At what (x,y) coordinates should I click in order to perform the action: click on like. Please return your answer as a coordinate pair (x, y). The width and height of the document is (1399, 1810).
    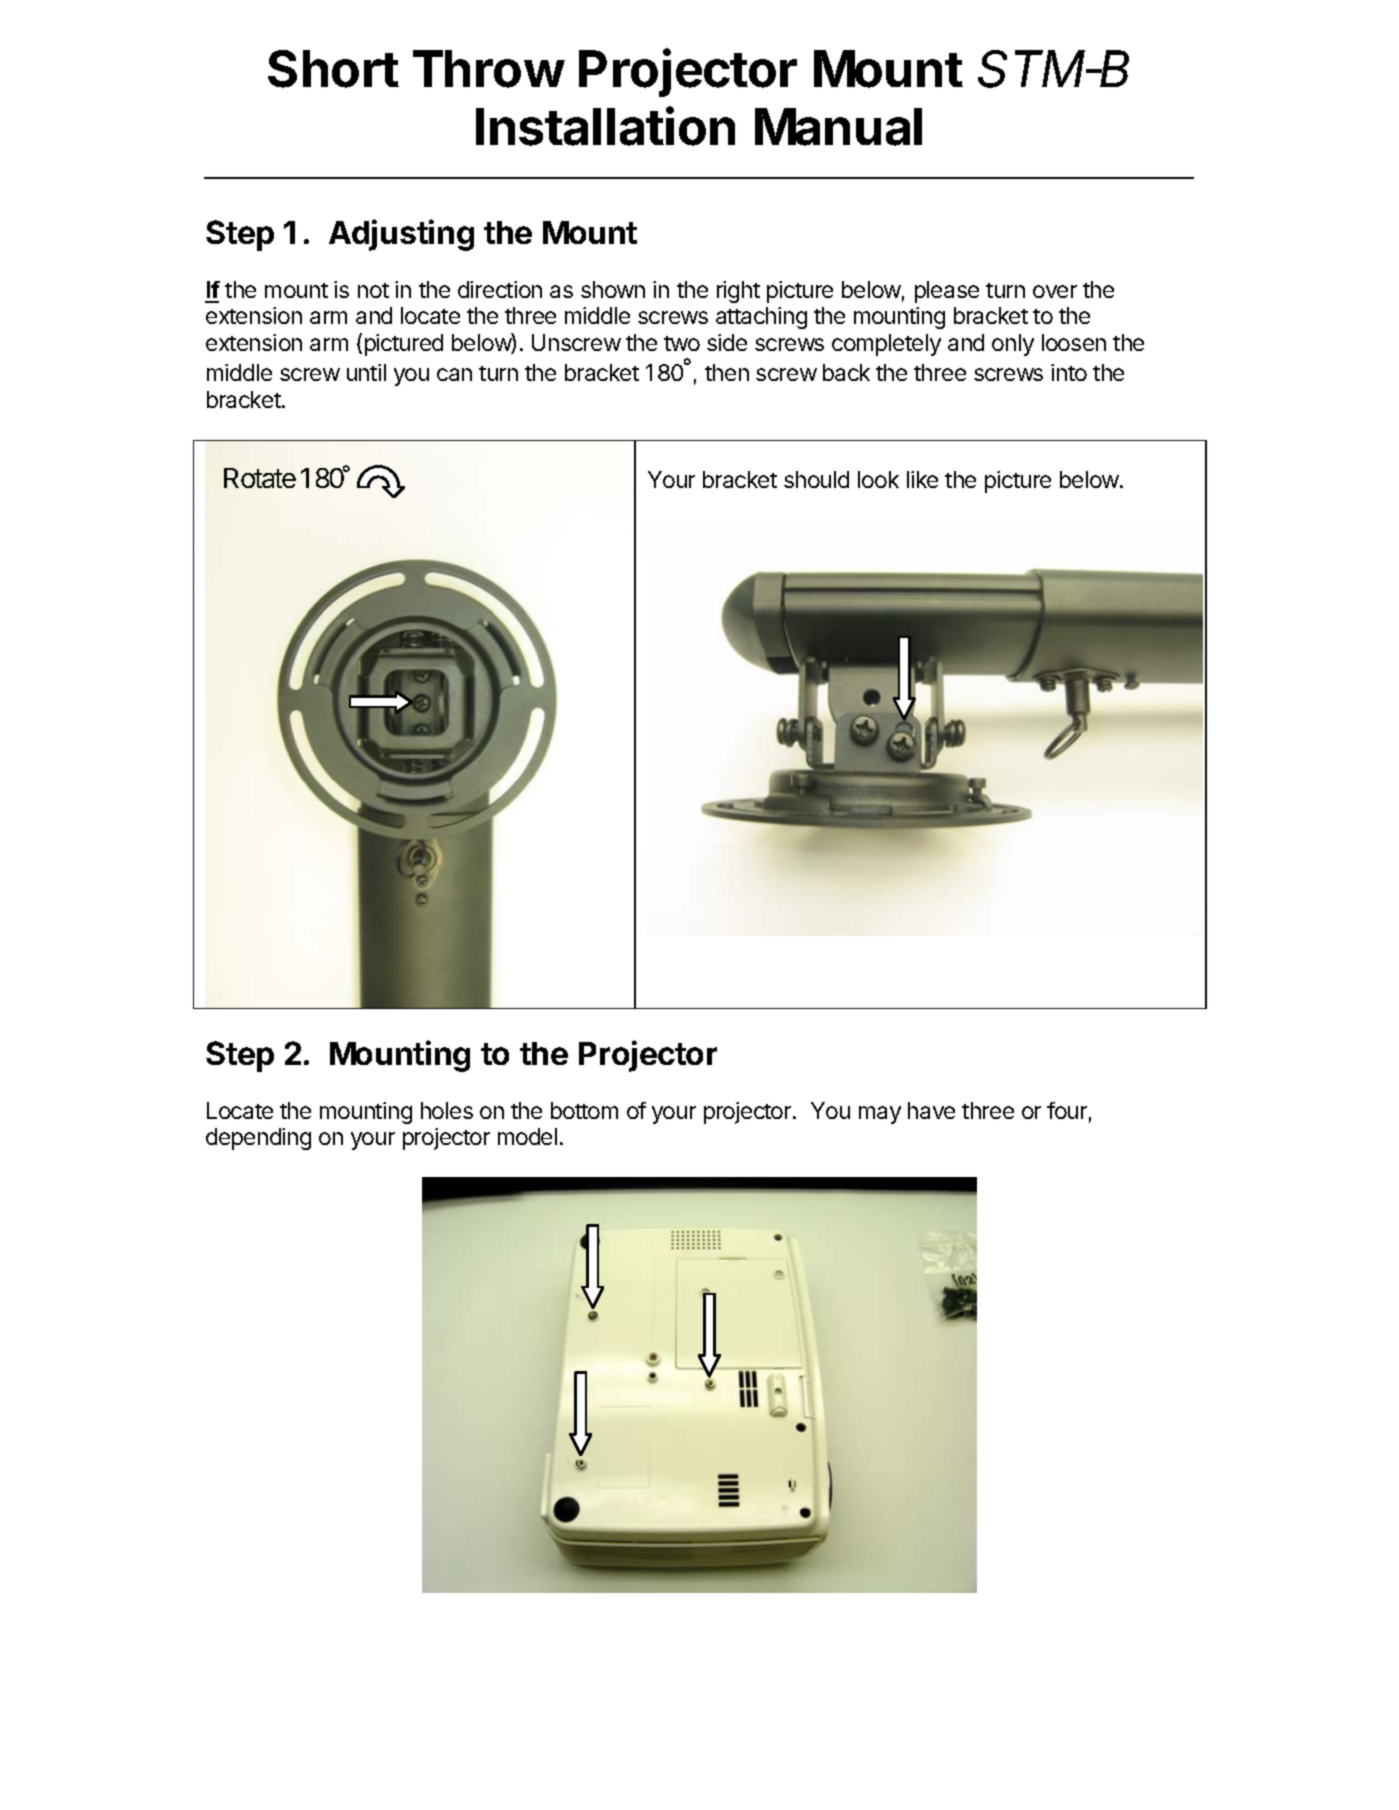
    Looking at the image, I should click on (922, 479).
